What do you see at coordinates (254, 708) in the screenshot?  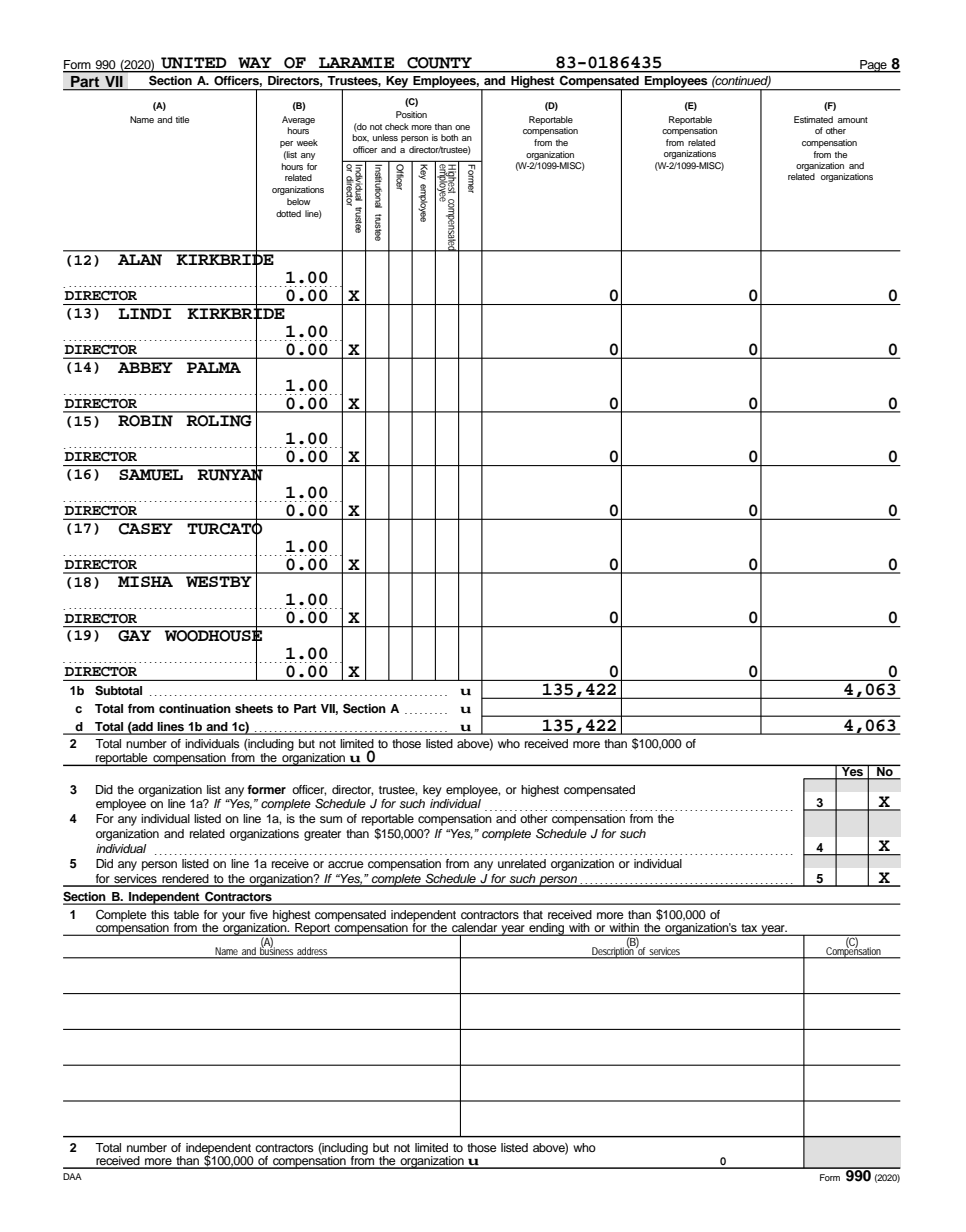 I see `sheets` at bounding box center [254, 708].
